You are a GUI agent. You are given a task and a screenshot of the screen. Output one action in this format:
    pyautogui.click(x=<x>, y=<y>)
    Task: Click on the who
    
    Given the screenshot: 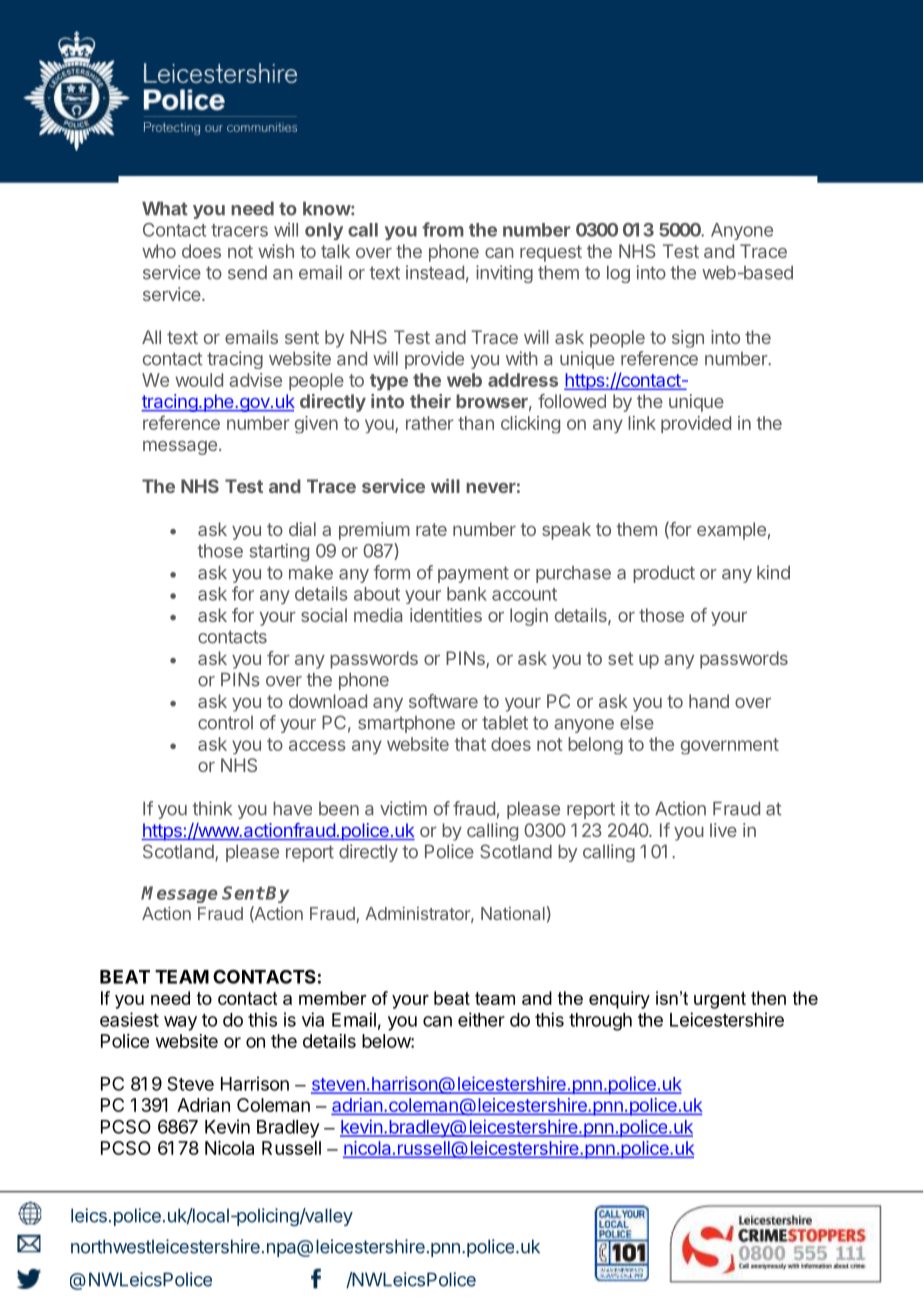 What is the action you would take?
    pyautogui.click(x=159, y=251)
